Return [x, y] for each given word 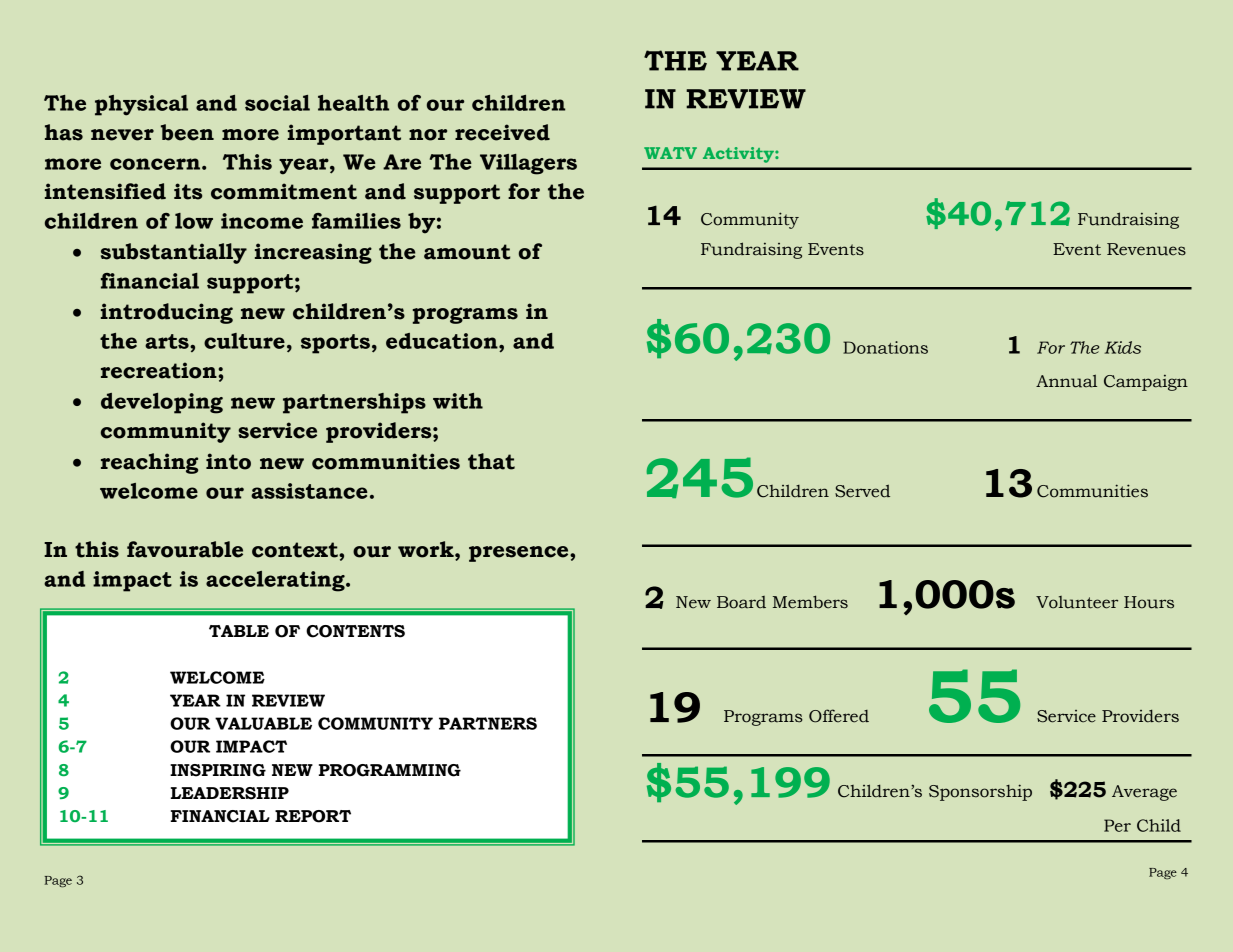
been [187, 132]
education [443, 341]
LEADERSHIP [230, 793]
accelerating [276, 581]
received [502, 132]
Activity [739, 155]
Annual [1066, 381]
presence [520, 554]
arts [168, 341]
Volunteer [1077, 602]
